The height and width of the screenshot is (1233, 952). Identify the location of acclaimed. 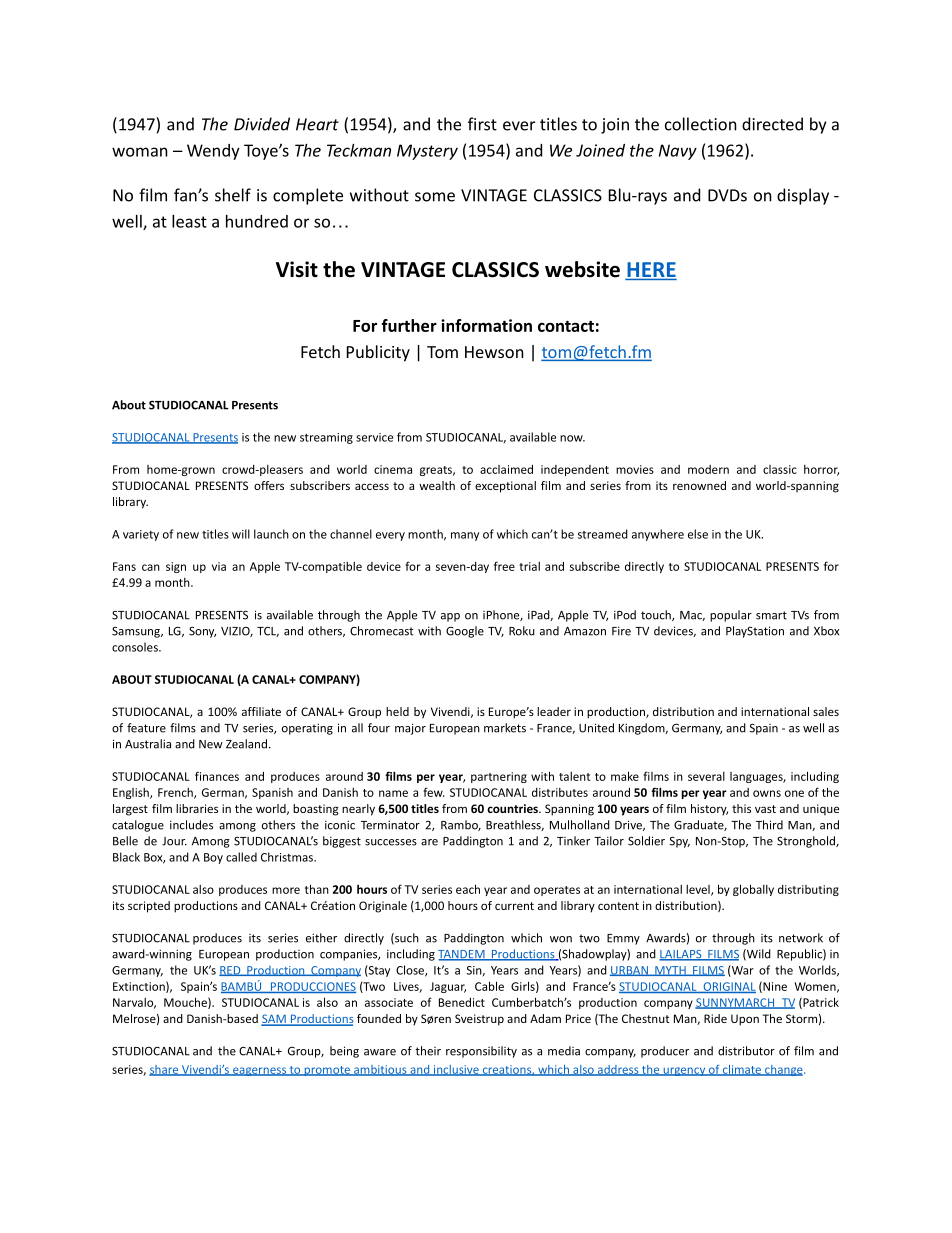
(506, 469).
